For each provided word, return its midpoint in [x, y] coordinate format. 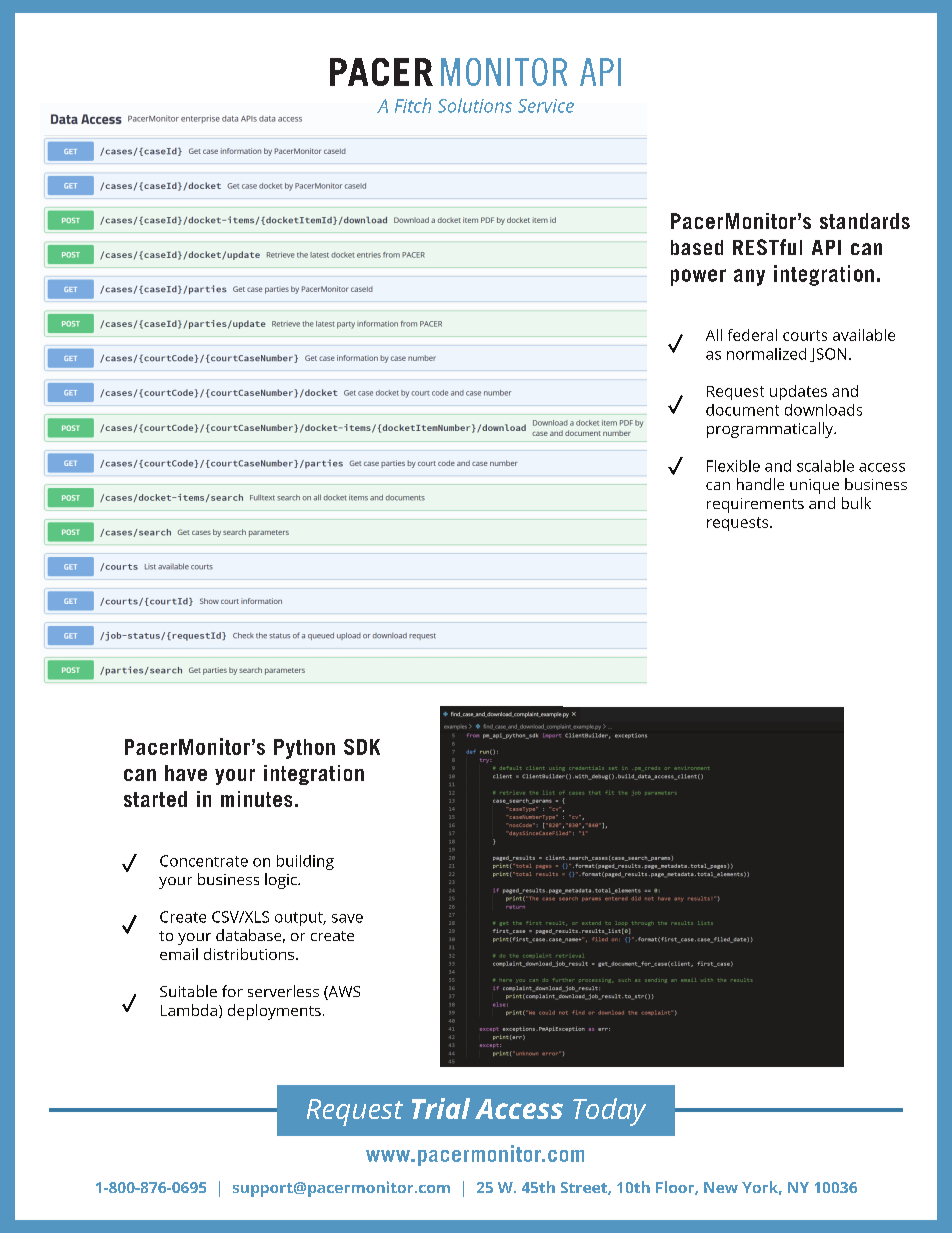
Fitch [413, 105]
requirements [755, 505]
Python [304, 749]
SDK [362, 747]
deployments [274, 1012]
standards [865, 221]
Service [546, 106]
